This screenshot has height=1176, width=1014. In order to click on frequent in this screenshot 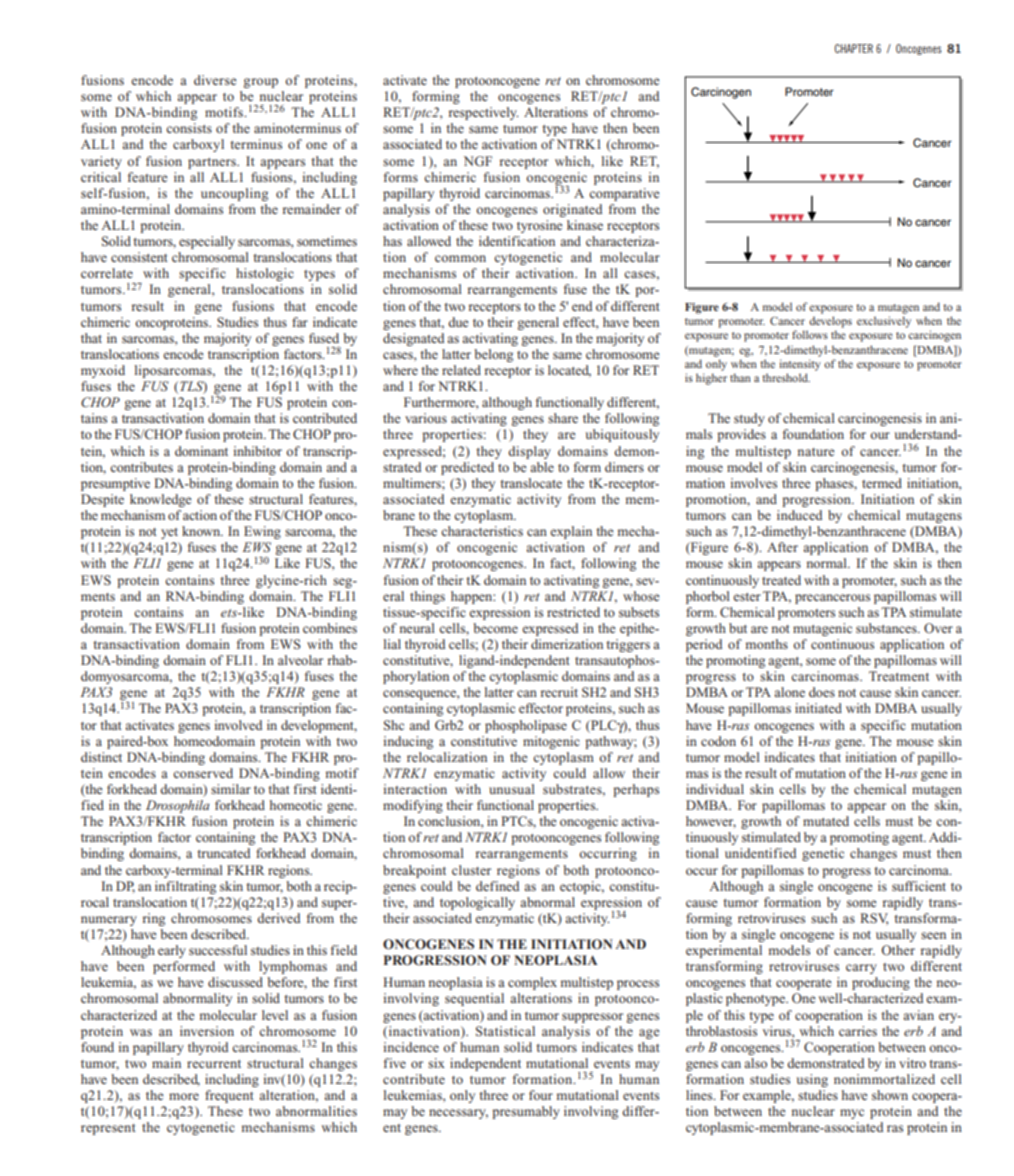, I will do `click(229, 1096)`.
